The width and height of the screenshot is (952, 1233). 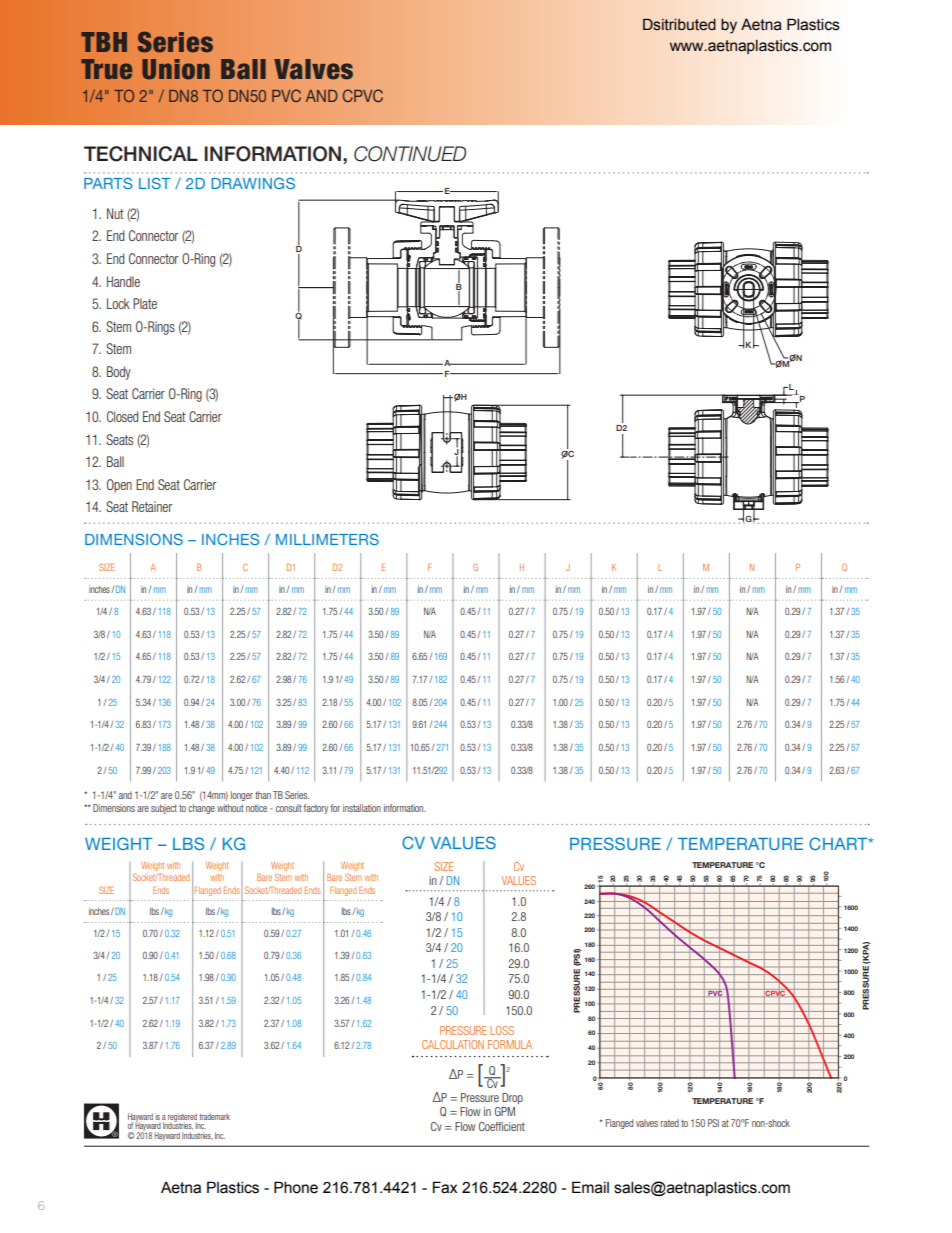 What do you see at coordinates (289, 808) in the screenshot?
I see `consult` at bounding box center [289, 808].
